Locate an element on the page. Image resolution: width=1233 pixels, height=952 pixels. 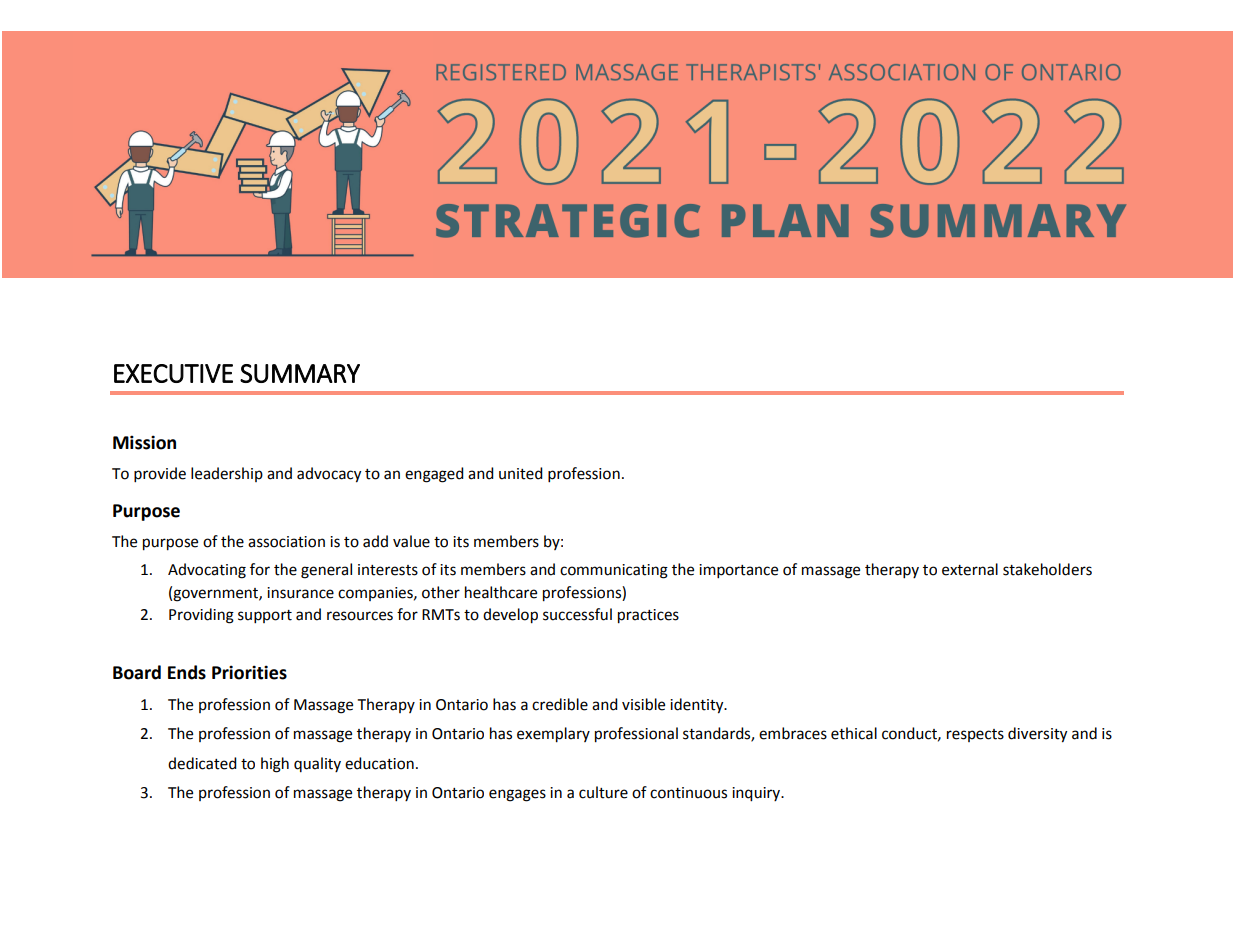
inquiry is located at coordinates (757, 794).
